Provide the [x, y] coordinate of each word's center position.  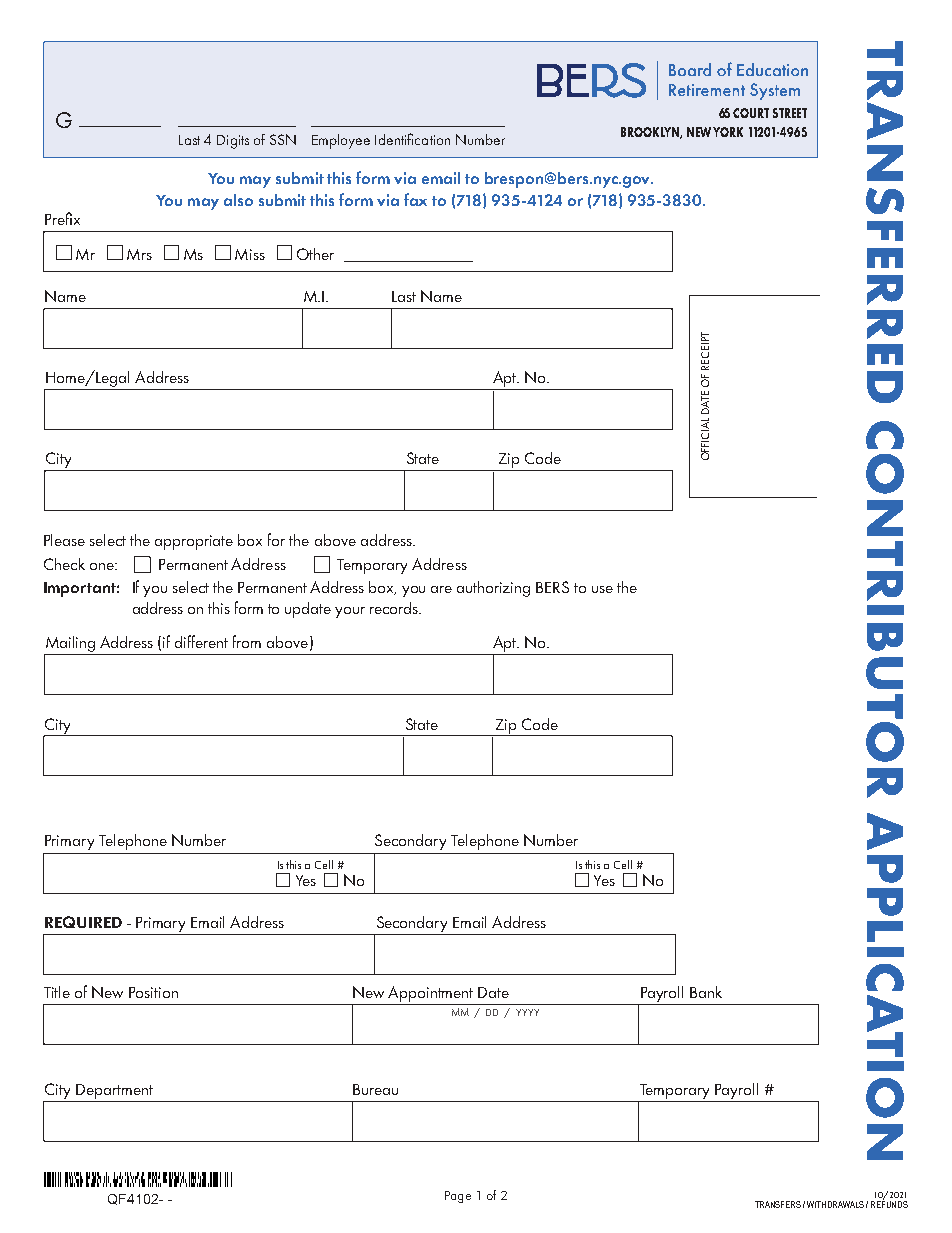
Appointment [430, 994]
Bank [706, 992]
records [395, 608]
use [602, 589]
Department [114, 1091]
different [201, 641]
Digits [233, 142]
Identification [412, 139]
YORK [728, 132]
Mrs [139, 254]
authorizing [493, 589]
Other [315, 254]
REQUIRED [83, 922]
